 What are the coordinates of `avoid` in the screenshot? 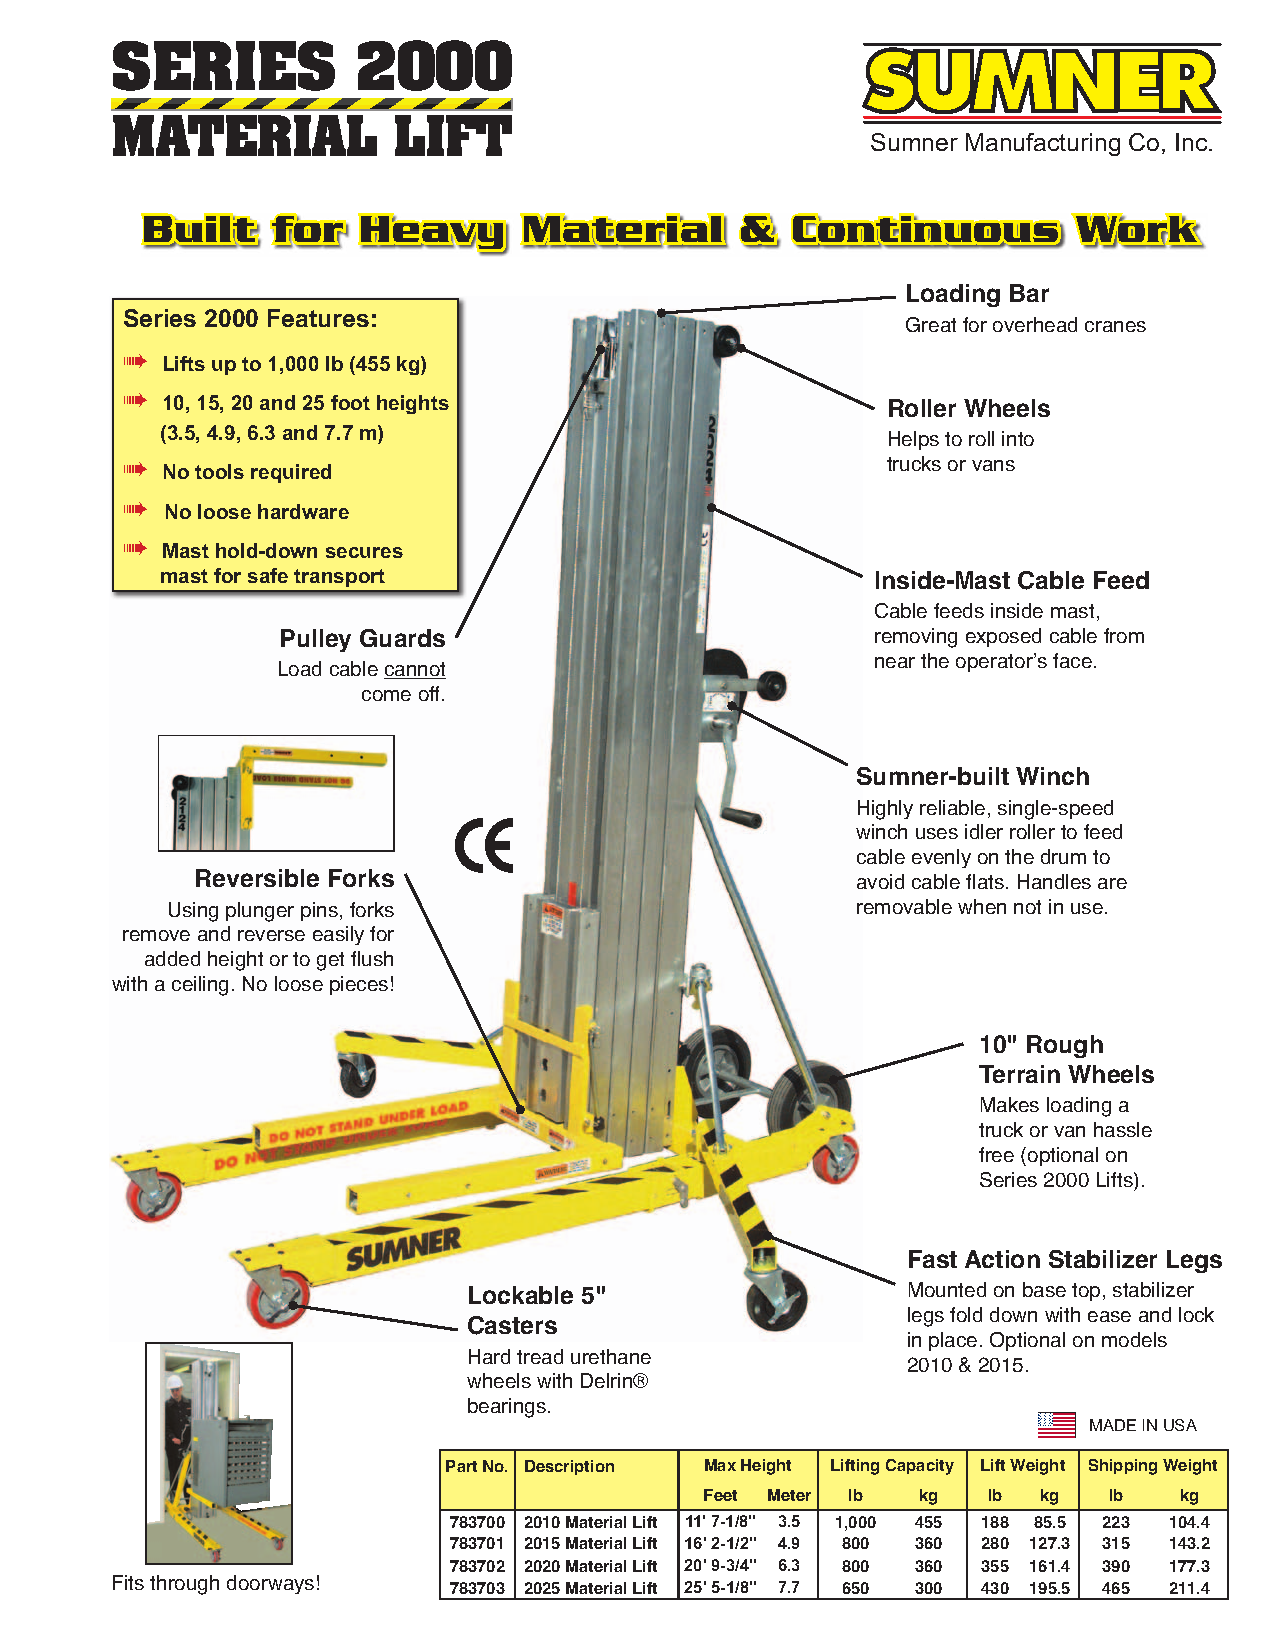 It's located at (880, 881).
